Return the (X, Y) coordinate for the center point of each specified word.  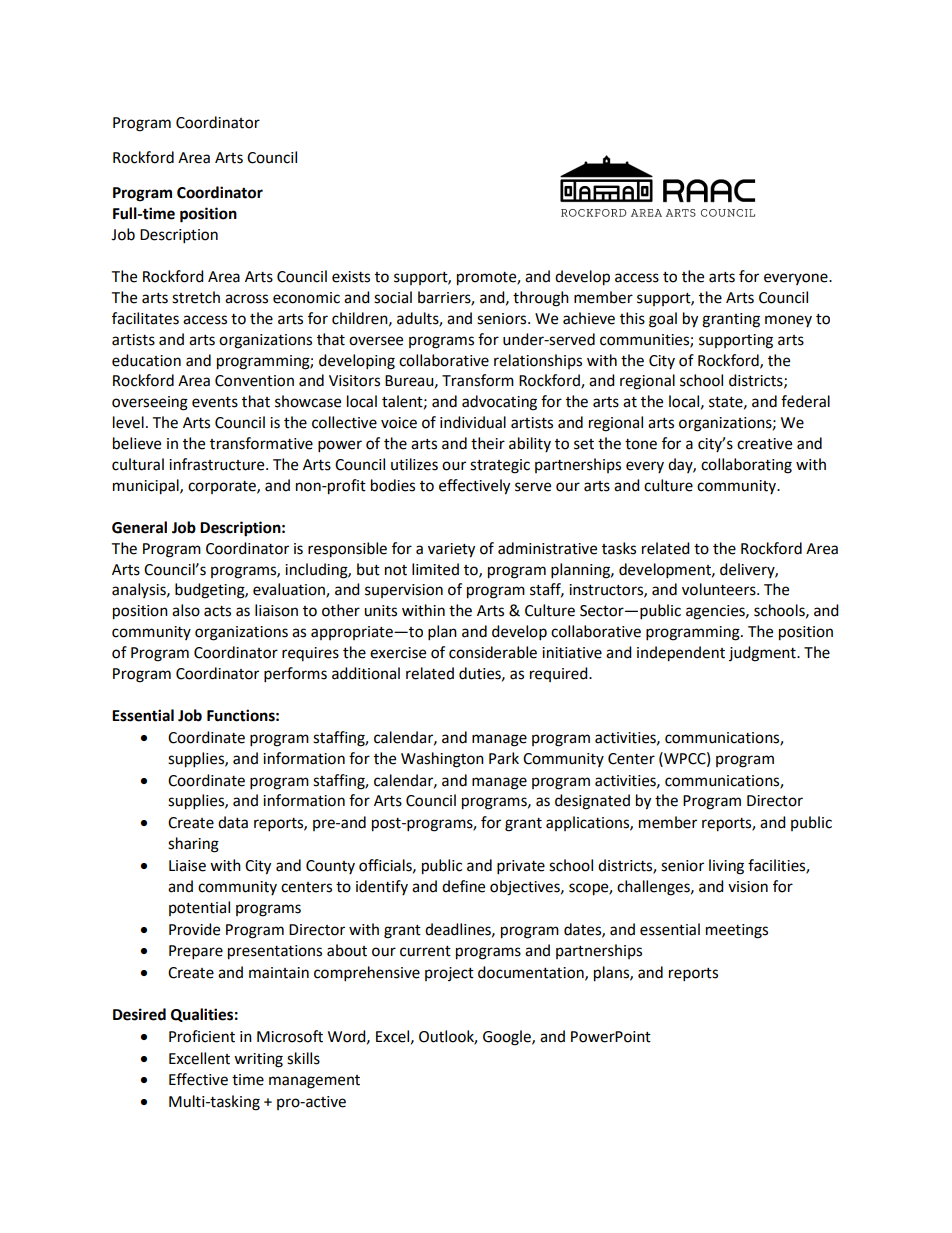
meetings (737, 931)
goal (663, 320)
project (449, 974)
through (541, 299)
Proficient (202, 1036)
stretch (196, 297)
